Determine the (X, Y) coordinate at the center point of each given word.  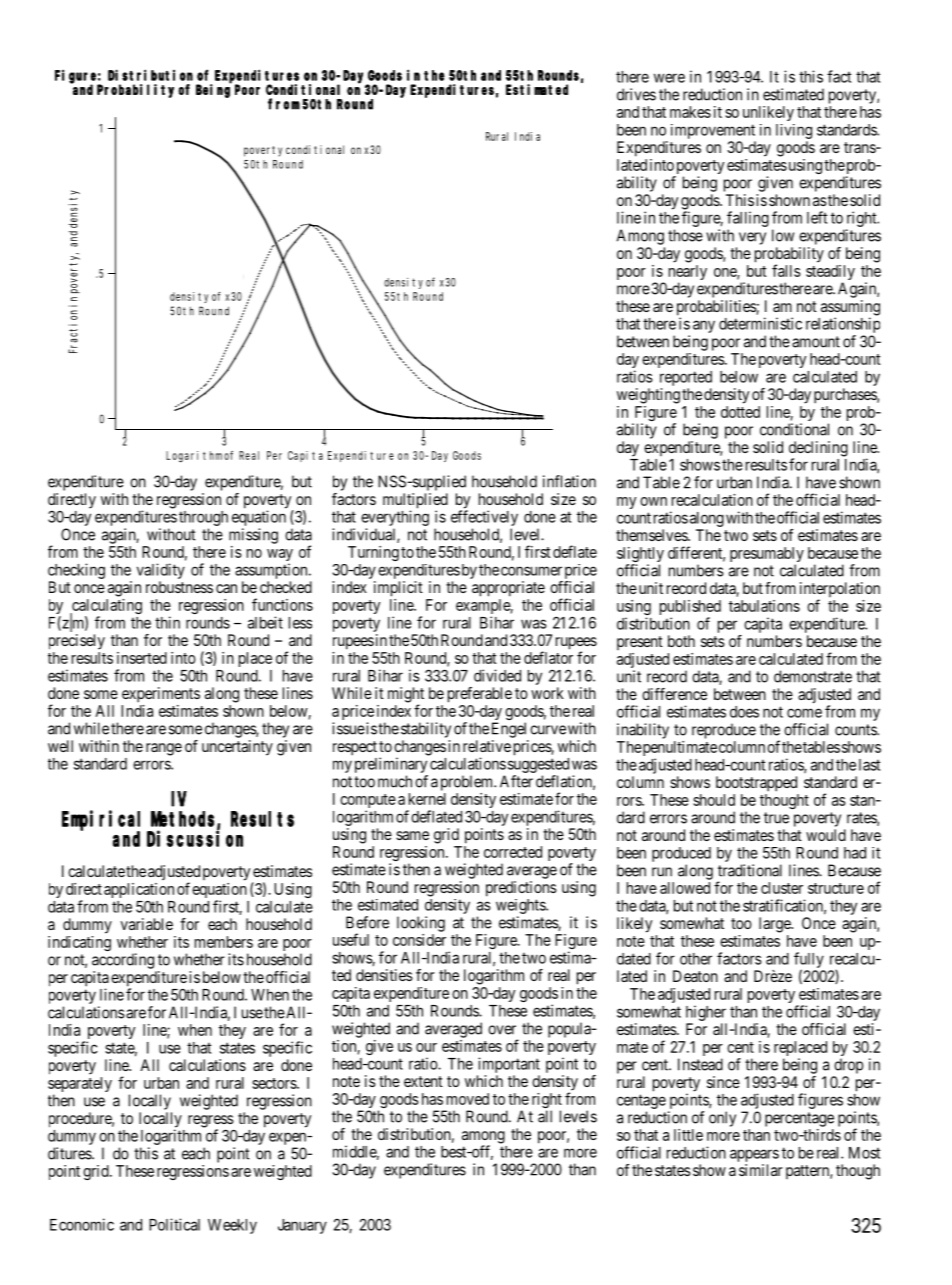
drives (636, 94)
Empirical (105, 821)
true (776, 818)
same (412, 835)
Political (174, 1224)
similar (761, 1170)
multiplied (415, 502)
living (794, 131)
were (669, 78)
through (203, 518)
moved (468, 1099)
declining (818, 450)
